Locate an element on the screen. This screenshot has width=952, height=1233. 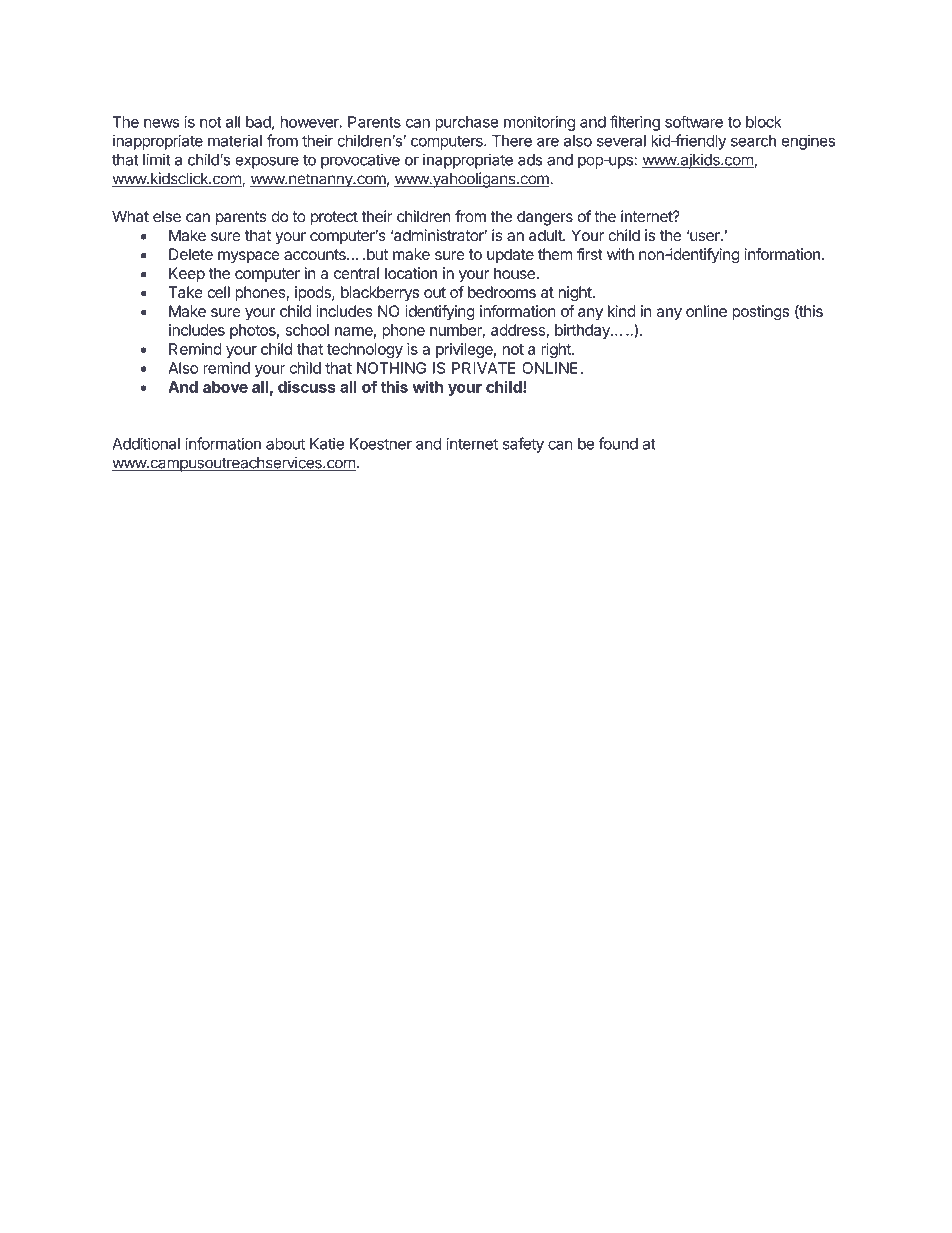
engines is located at coordinates (808, 142).
